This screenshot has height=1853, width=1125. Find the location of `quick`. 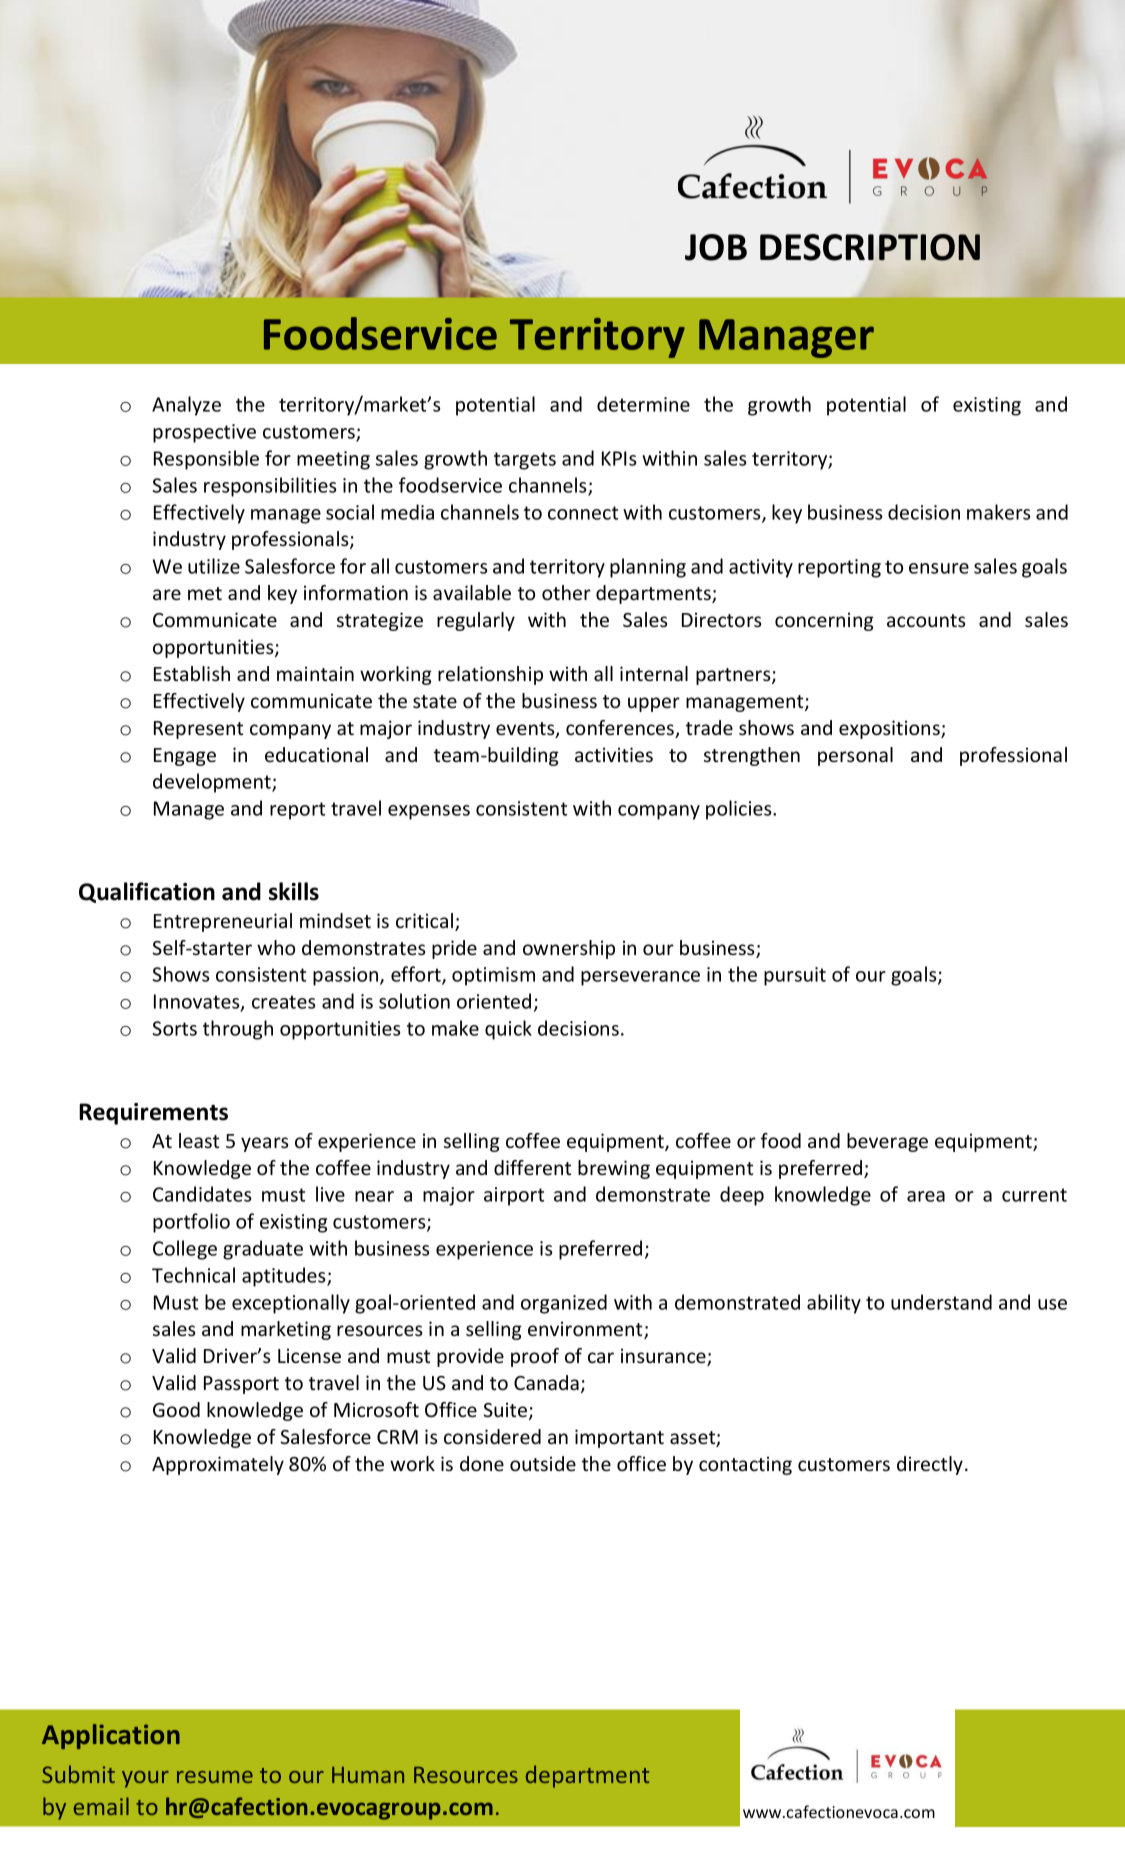

quick is located at coordinates (508, 1030).
